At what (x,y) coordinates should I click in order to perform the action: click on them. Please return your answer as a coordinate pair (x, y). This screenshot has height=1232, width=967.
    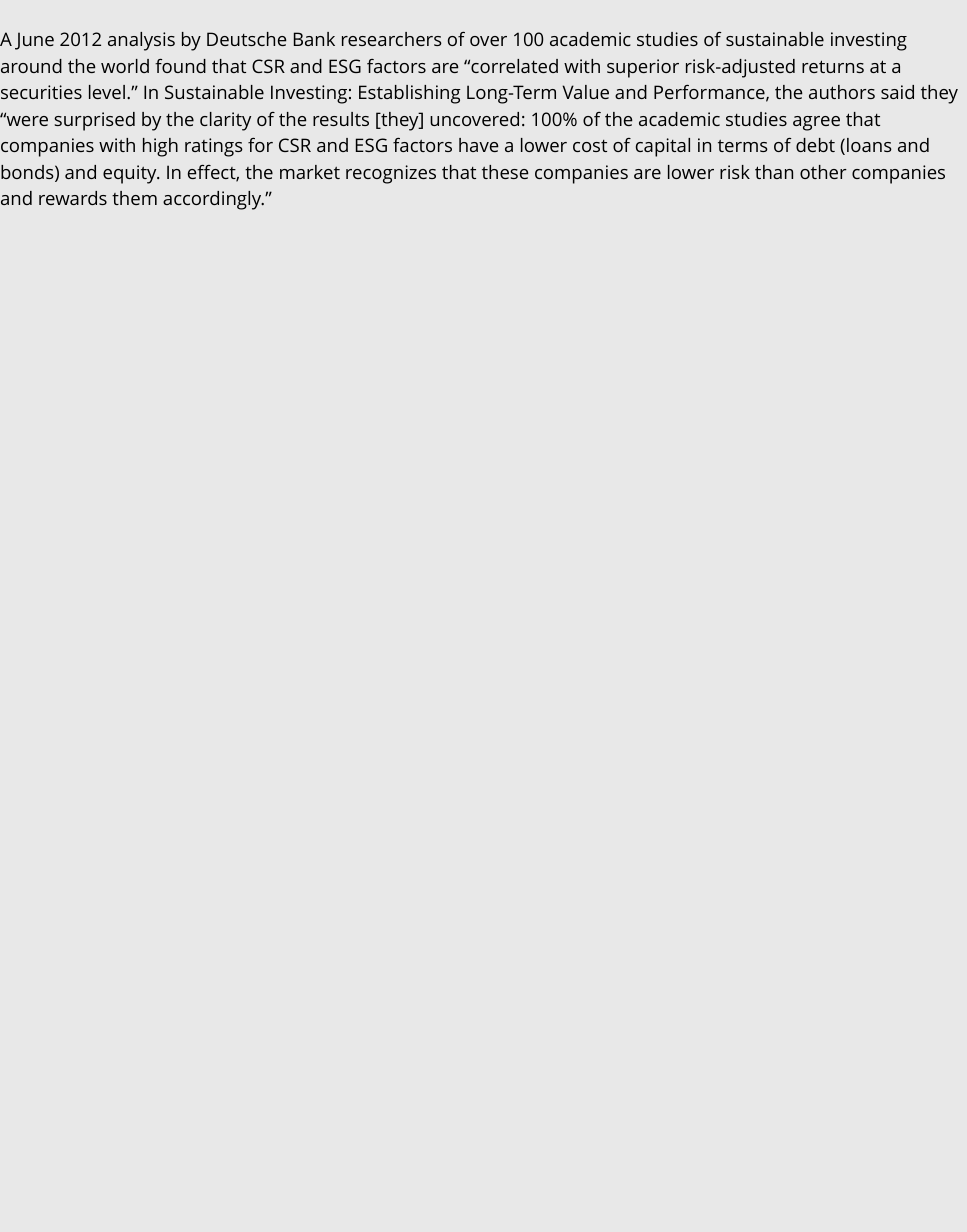
    Looking at the image, I should click on (134, 198).
